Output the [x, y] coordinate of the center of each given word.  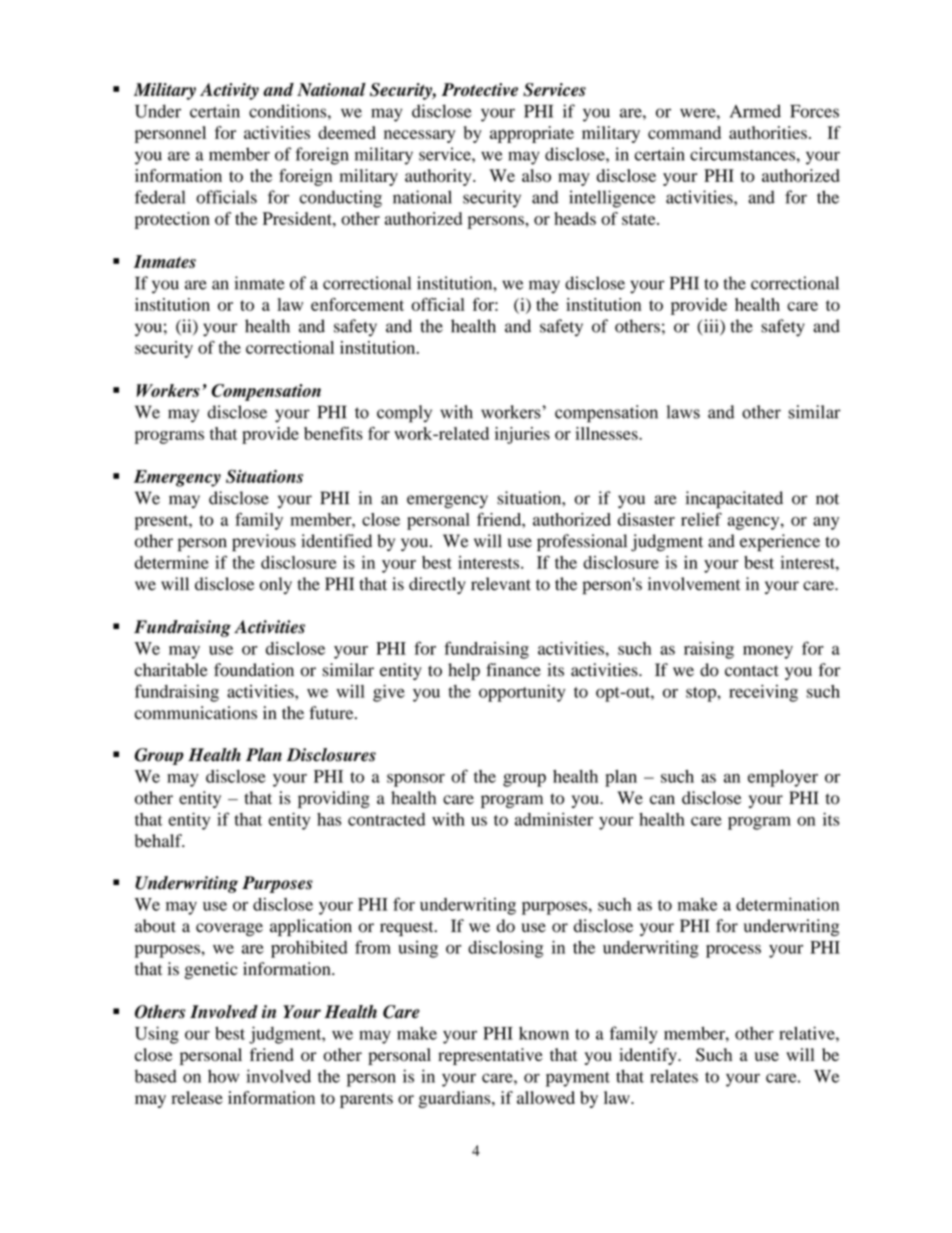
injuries [522, 435]
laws [683, 412]
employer [783, 778]
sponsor [416, 780]
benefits [333, 433]
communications [196, 713]
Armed [755, 111]
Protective [480, 89]
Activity [229, 91]
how [223, 1076]
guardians [456, 1099]
